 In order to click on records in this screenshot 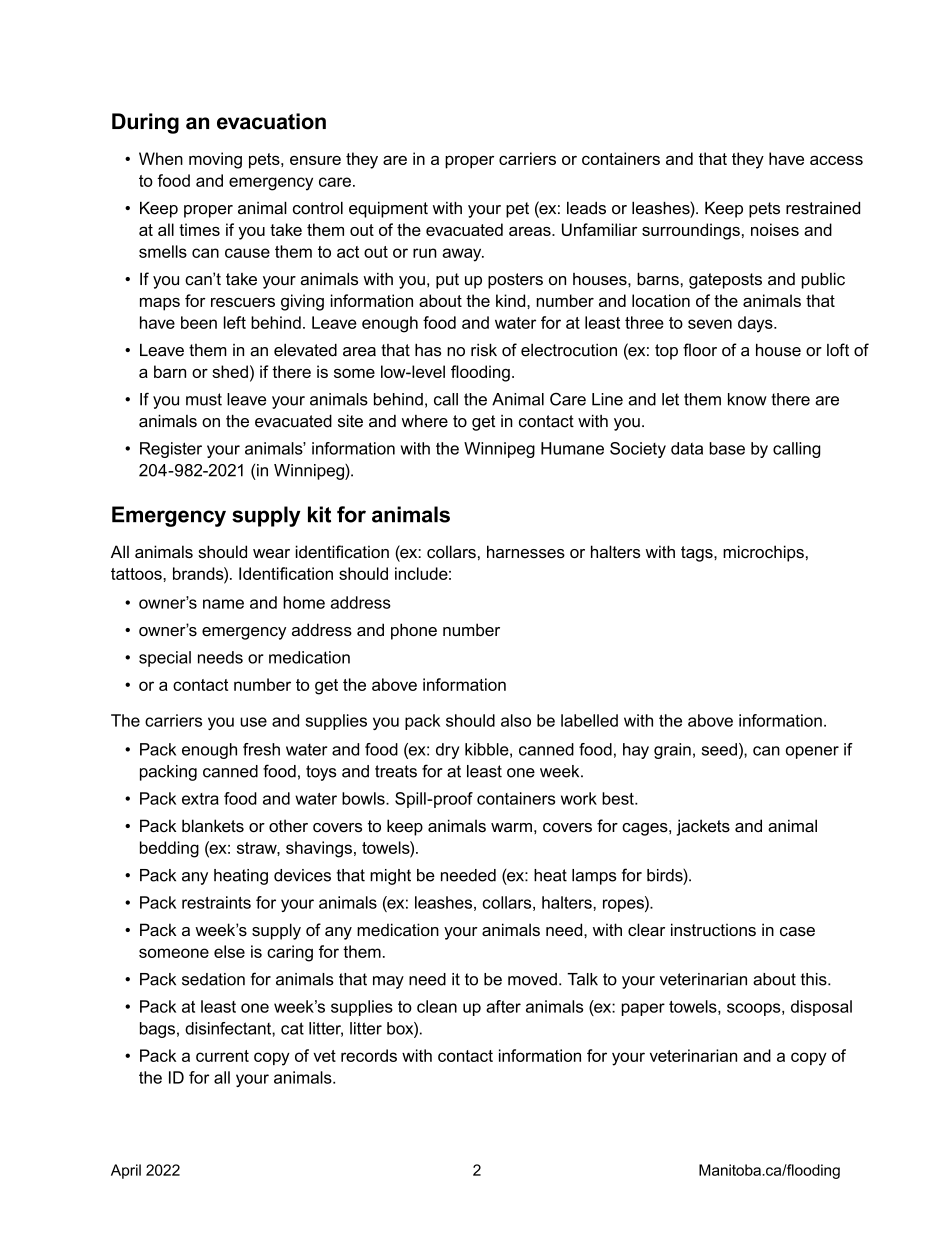, I will do `click(369, 1055)`.
